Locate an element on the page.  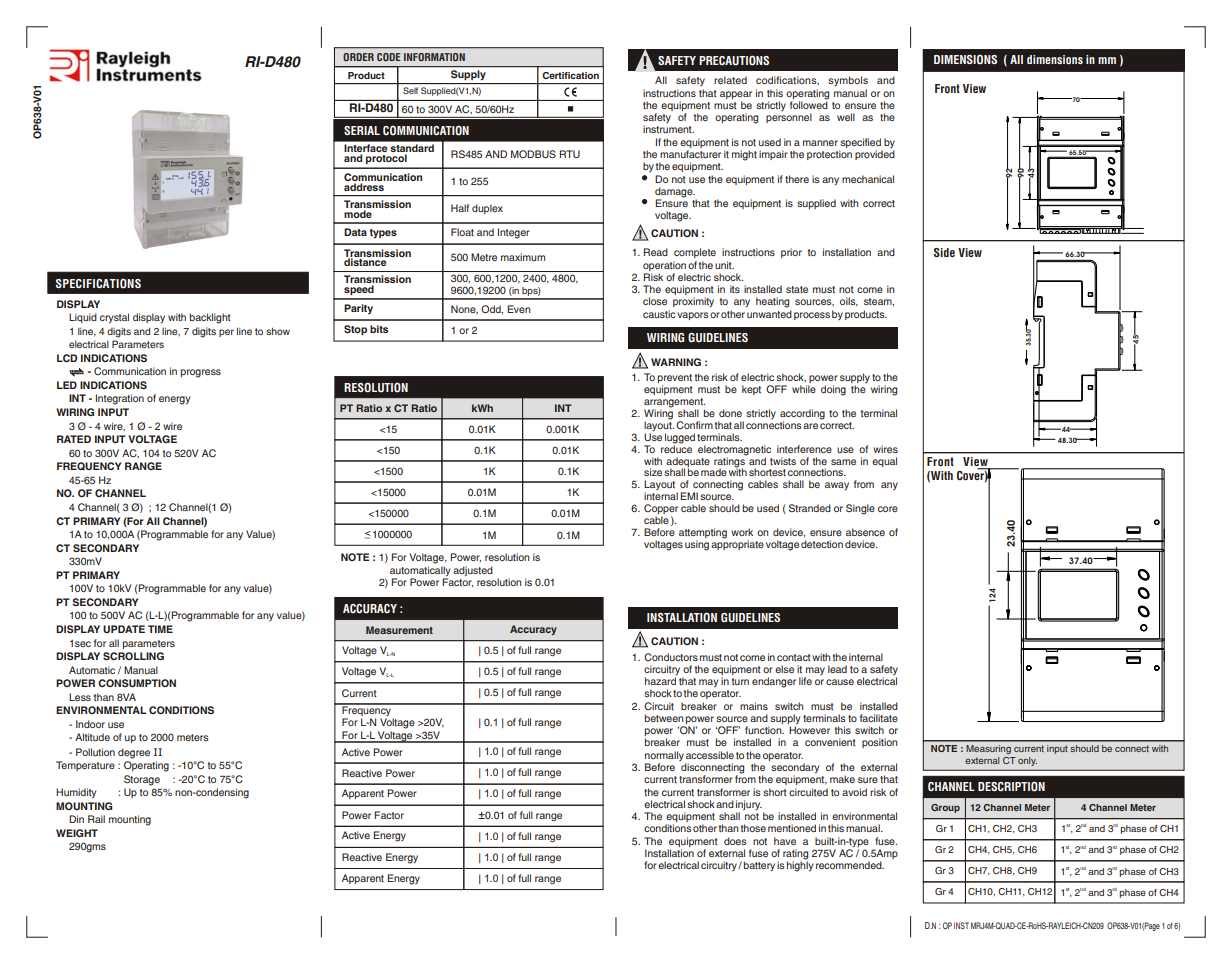
RATED is located at coordinates (74, 439).
